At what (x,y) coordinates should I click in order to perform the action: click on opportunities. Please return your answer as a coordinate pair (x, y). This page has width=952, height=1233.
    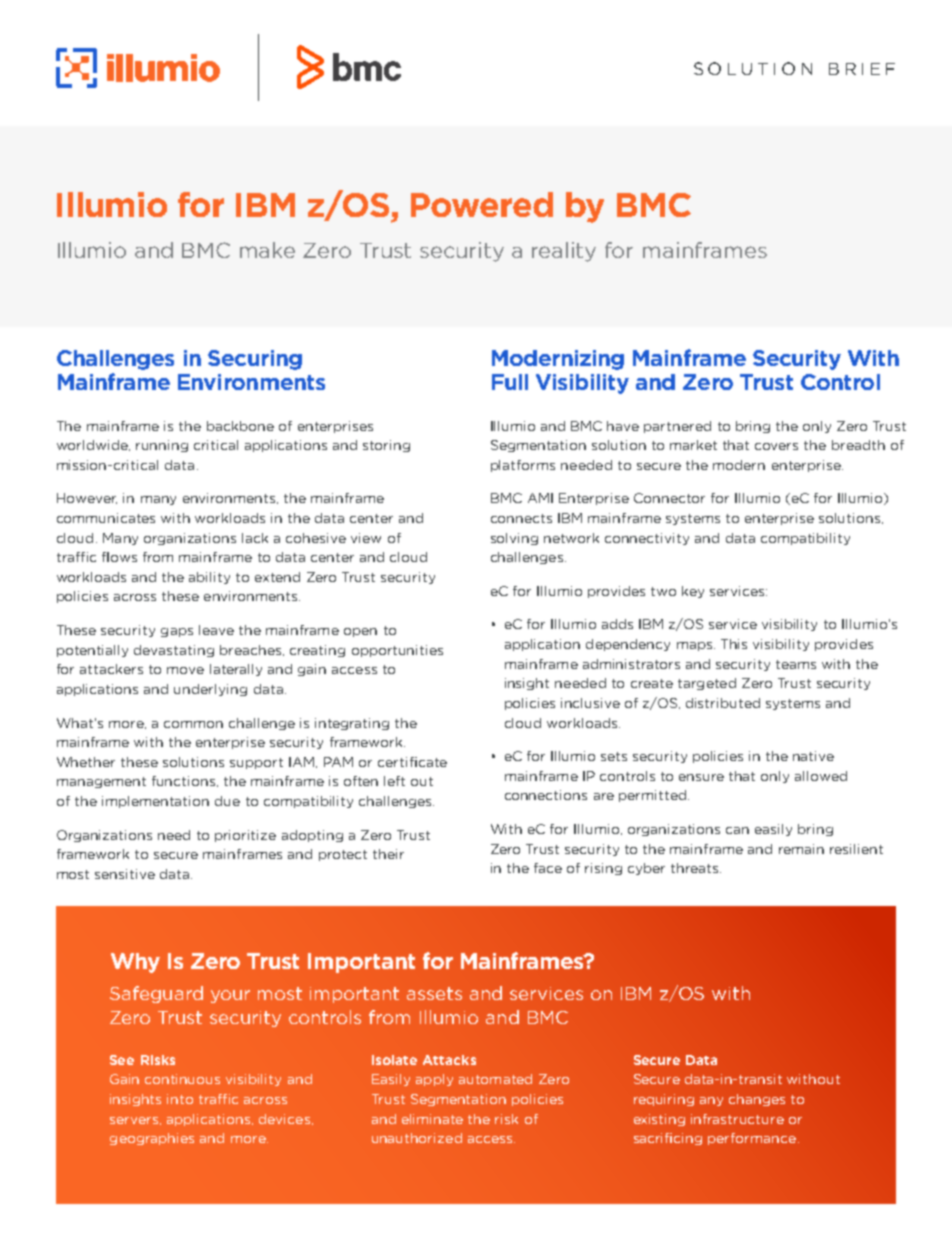
    Looking at the image, I should click on (397, 651).
